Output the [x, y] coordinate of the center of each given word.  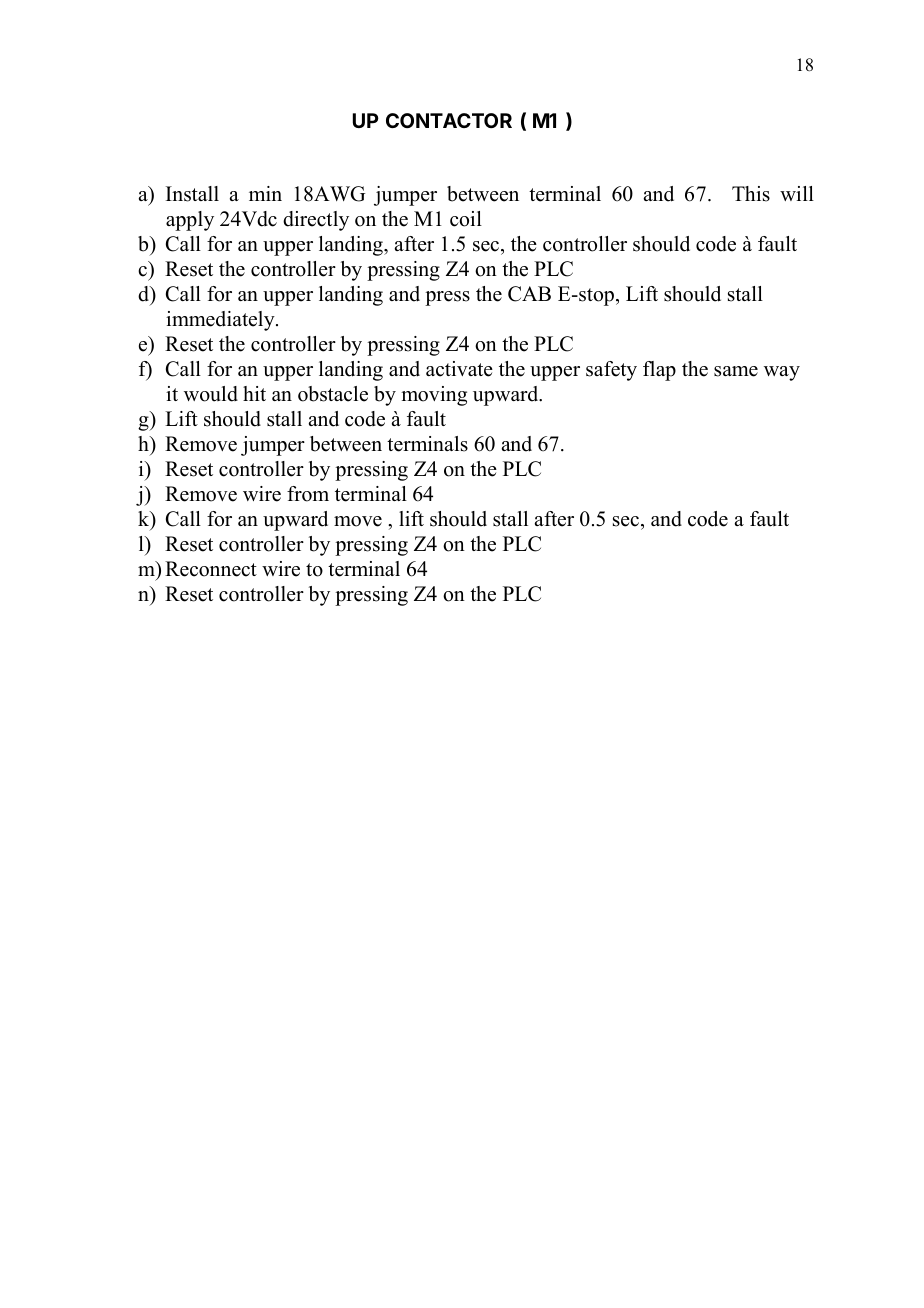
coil [466, 219]
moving [434, 396]
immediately [221, 321]
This [751, 194]
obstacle [333, 394]
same [736, 371]
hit [254, 393]
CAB [529, 294]
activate [459, 369]
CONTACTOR [449, 120]
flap [659, 371]
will [797, 193]
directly [316, 221]
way [782, 373]
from [308, 494]
